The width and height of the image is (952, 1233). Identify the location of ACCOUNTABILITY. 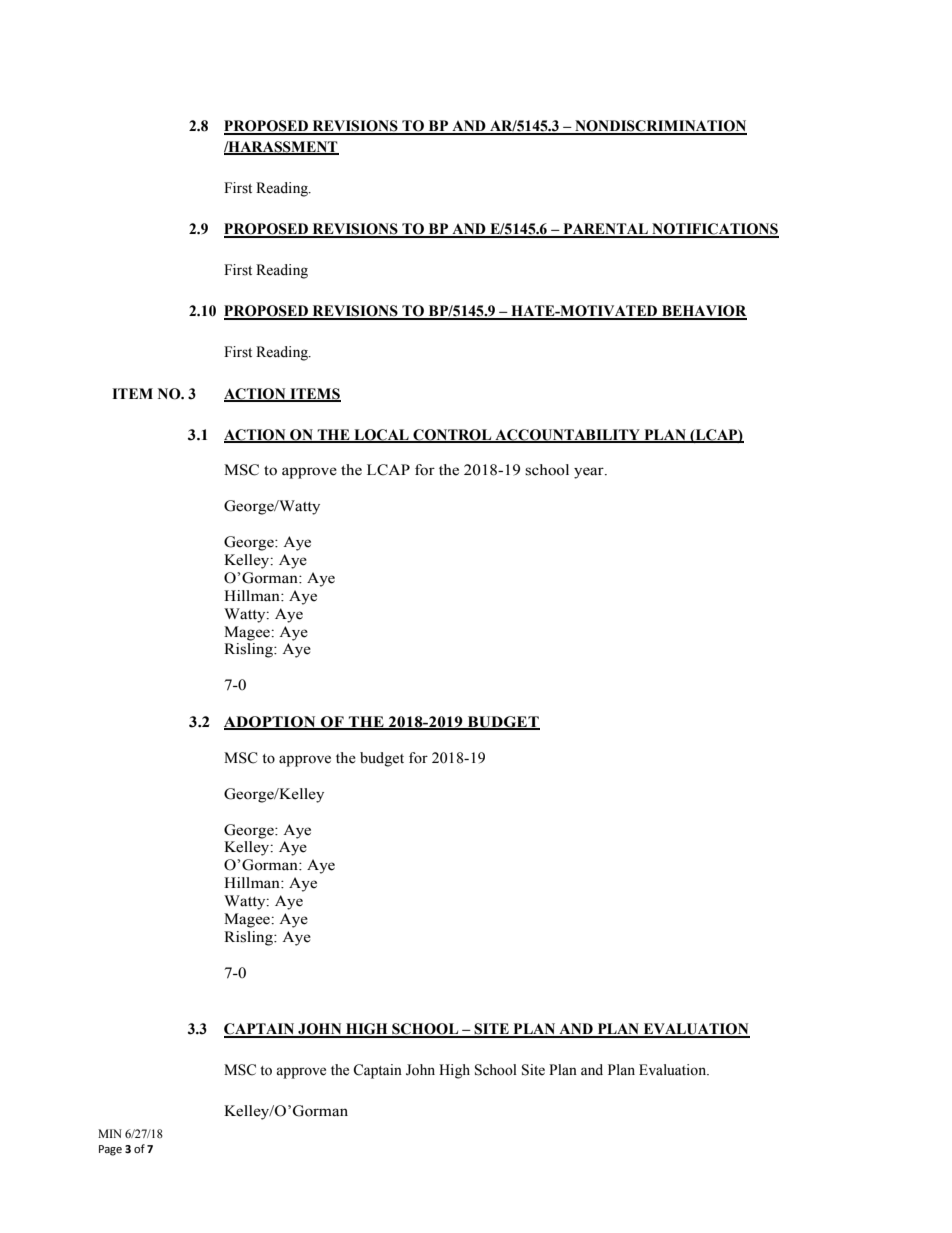
(567, 436).
